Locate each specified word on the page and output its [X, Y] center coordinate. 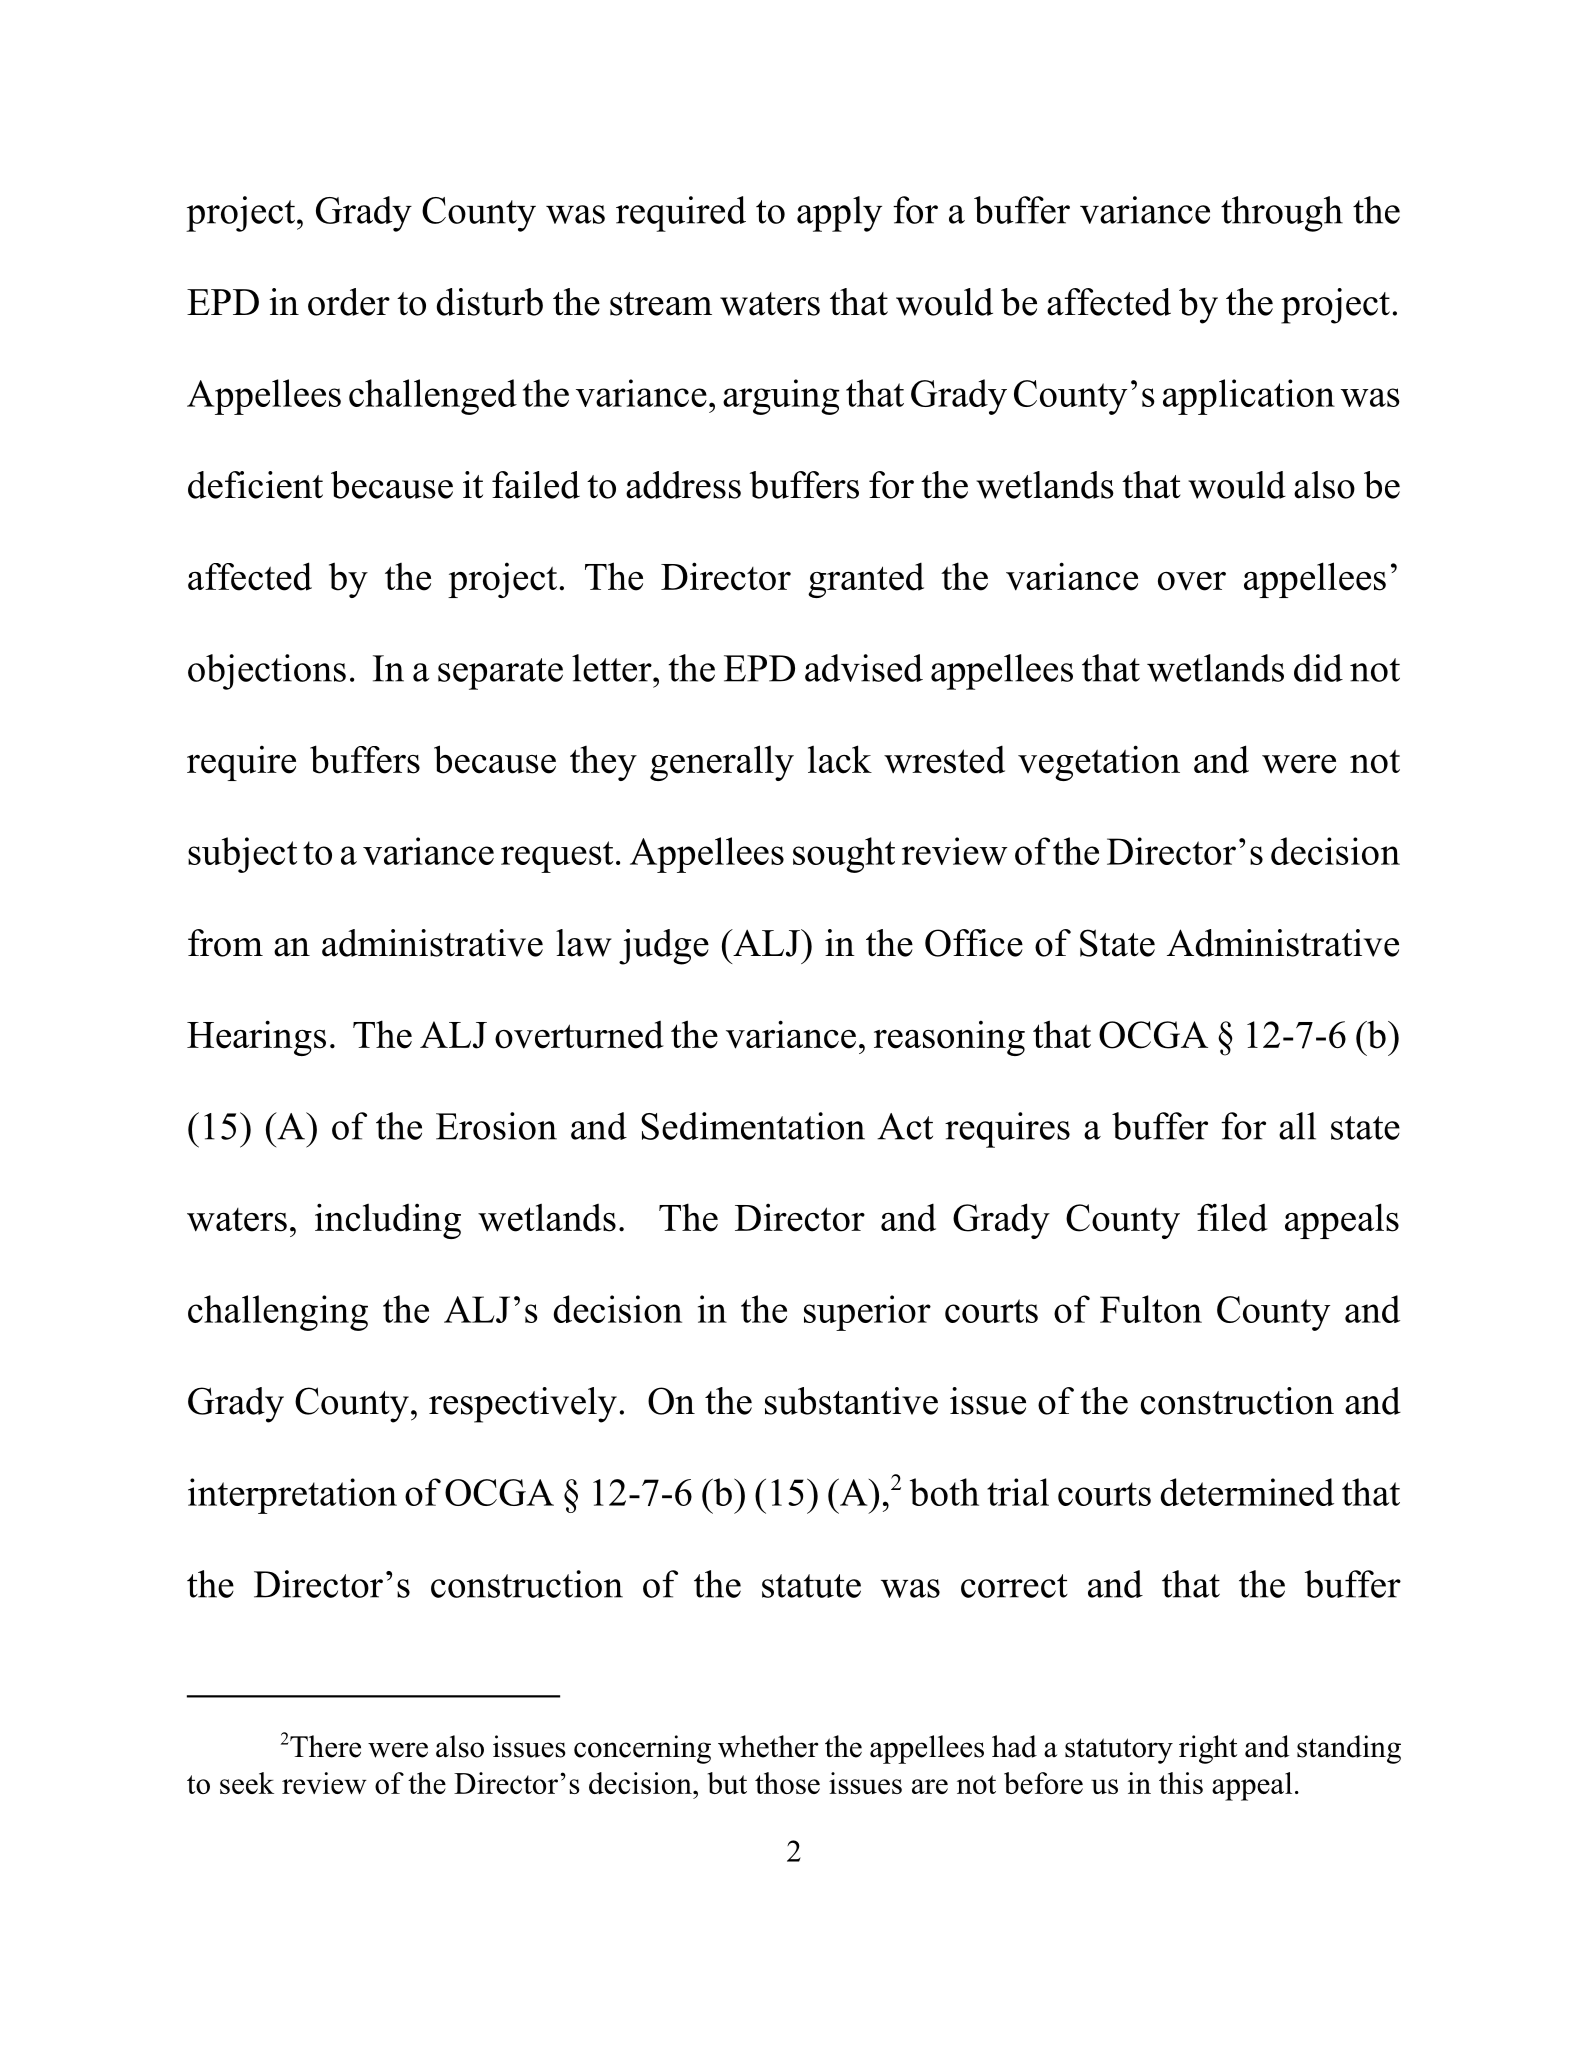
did [1318, 668]
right [1208, 1749]
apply [839, 214]
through [1282, 214]
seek [247, 1783]
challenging [278, 1313]
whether [768, 1746]
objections [267, 672]
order [349, 302]
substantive [851, 1401]
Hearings [256, 1038]
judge [664, 947]
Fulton [1151, 1309]
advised [864, 668]
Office [974, 943]
